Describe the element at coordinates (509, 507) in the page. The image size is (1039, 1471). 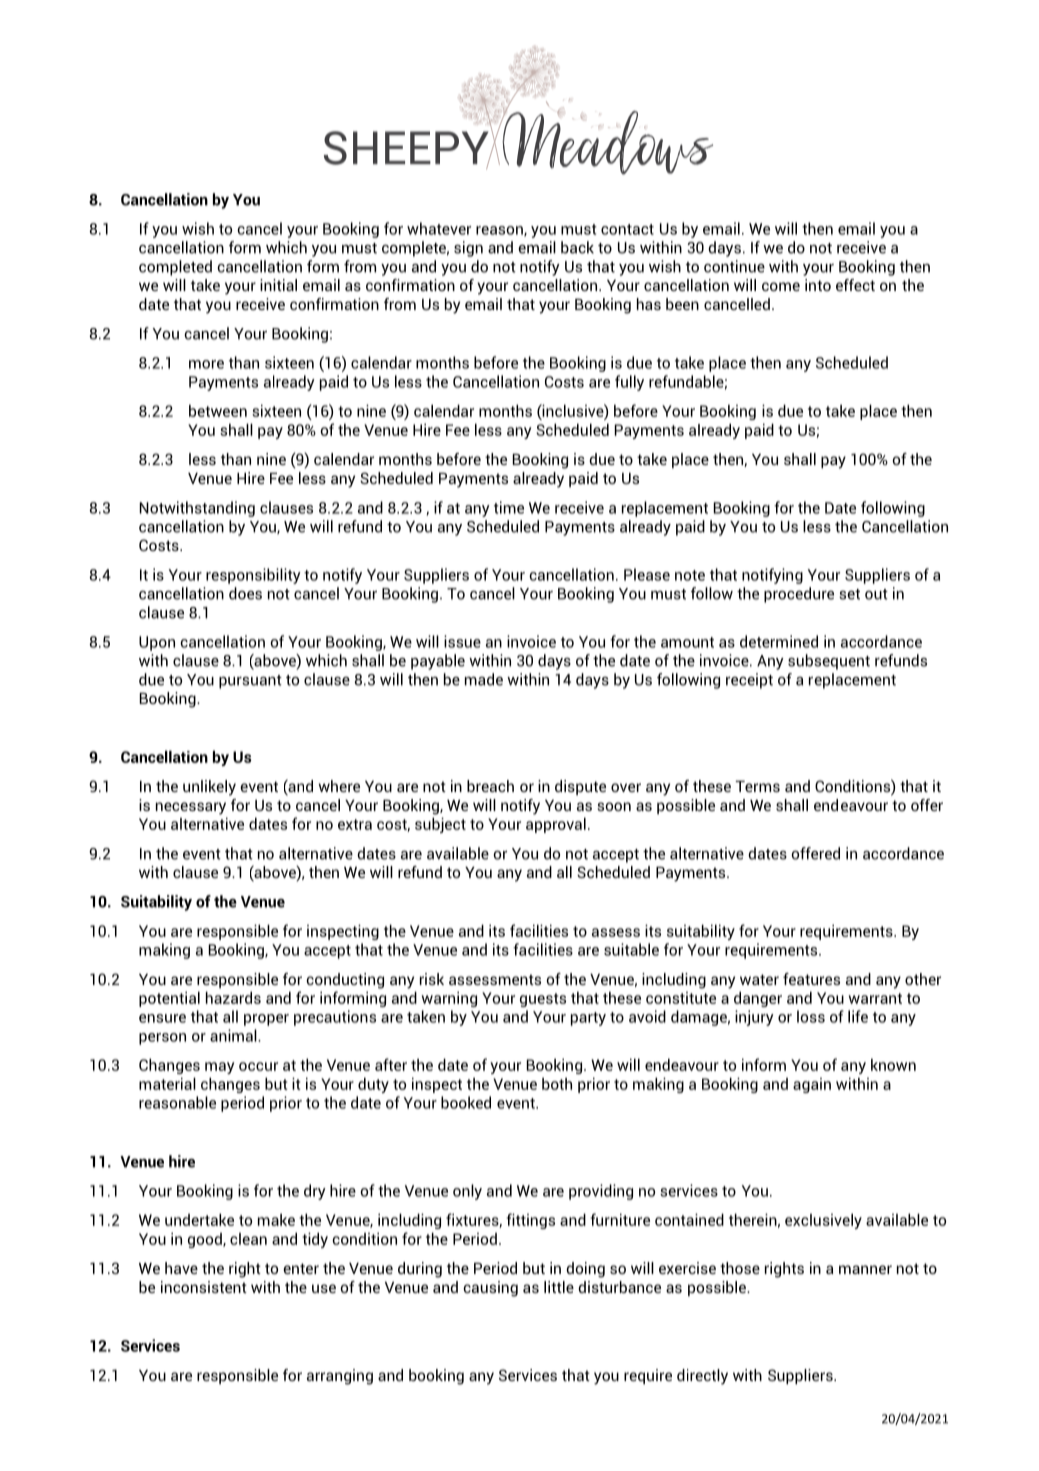
I see `time` at that location.
